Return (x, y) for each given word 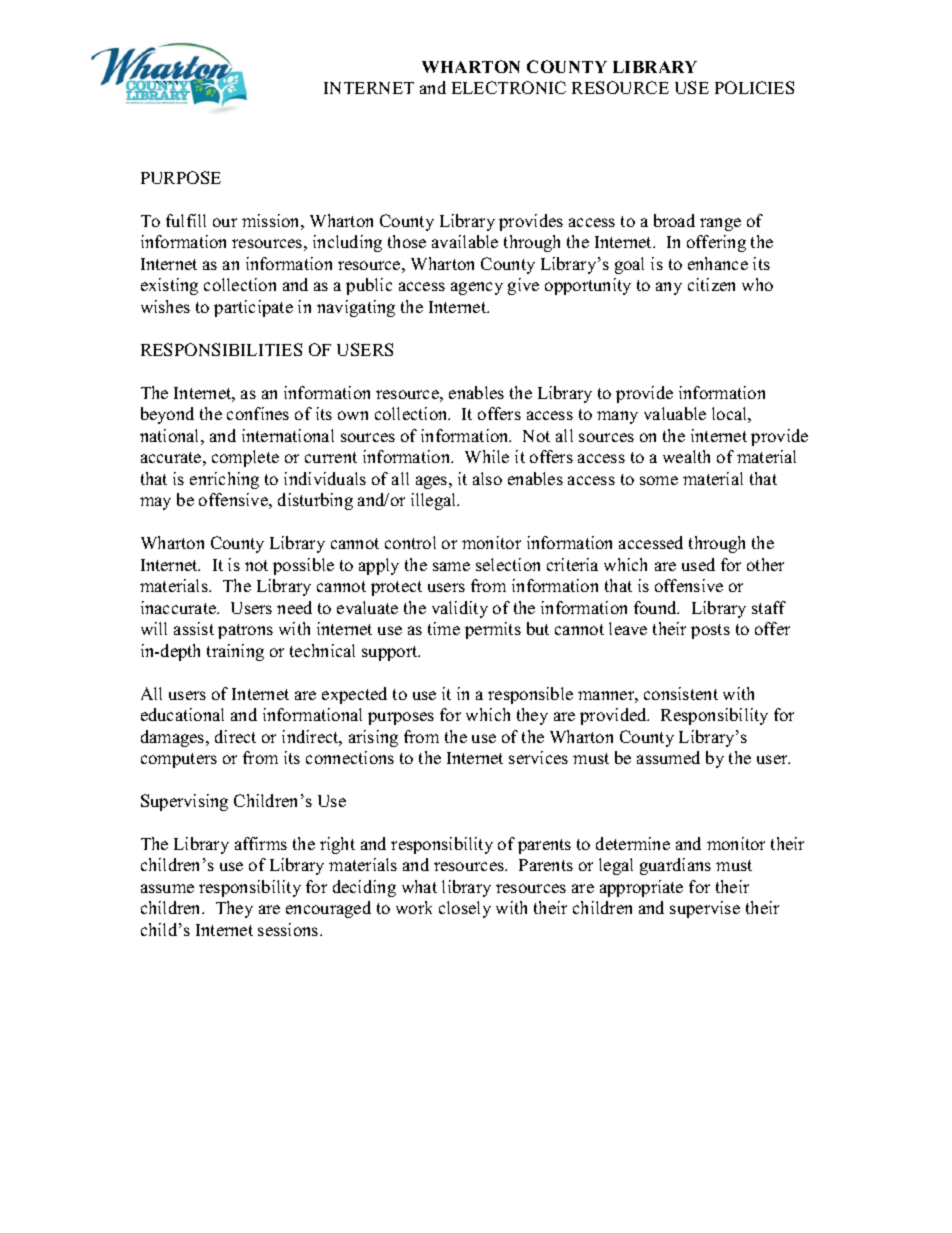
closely (465, 909)
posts (710, 631)
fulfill (186, 220)
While (487, 456)
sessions (289, 929)
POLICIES (754, 87)
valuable (675, 413)
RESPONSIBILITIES (221, 349)
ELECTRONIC (509, 87)
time (444, 628)
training (235, 652)
